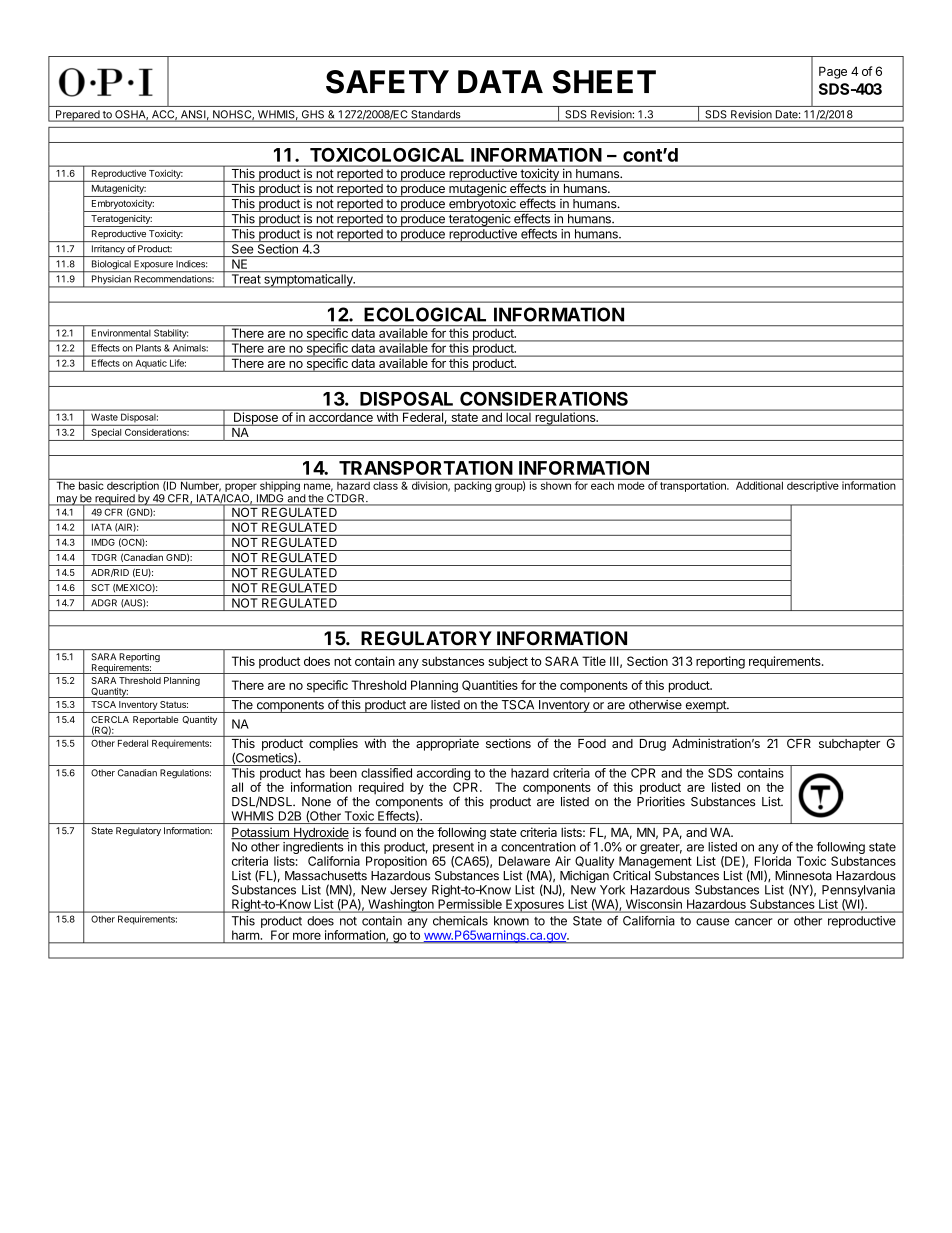  I want to click on packing, so click(472, 485).
